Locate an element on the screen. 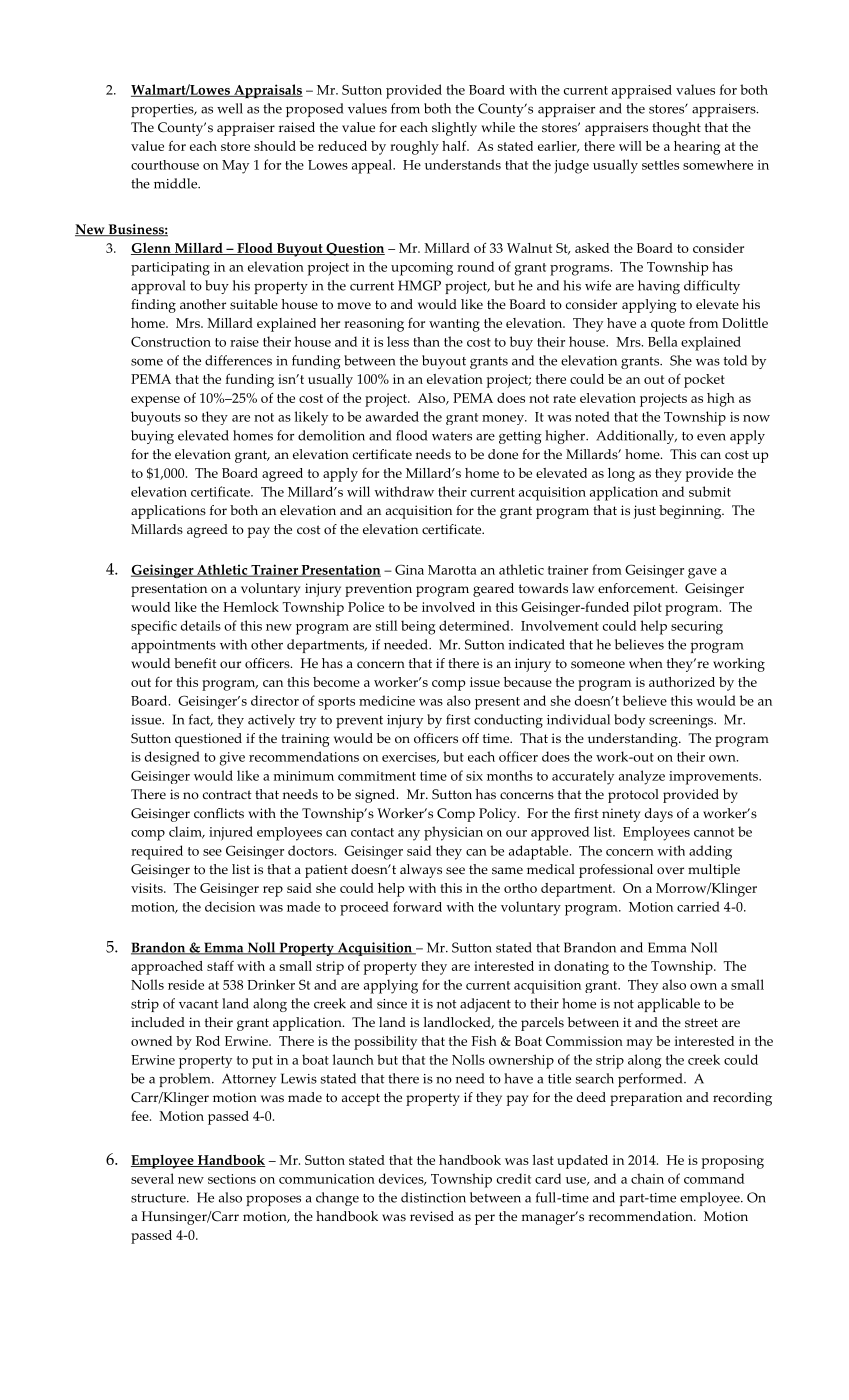 Image resolution: width=849 pixels, height=1400 pixels. waters is located at coordinates (452, 436).
